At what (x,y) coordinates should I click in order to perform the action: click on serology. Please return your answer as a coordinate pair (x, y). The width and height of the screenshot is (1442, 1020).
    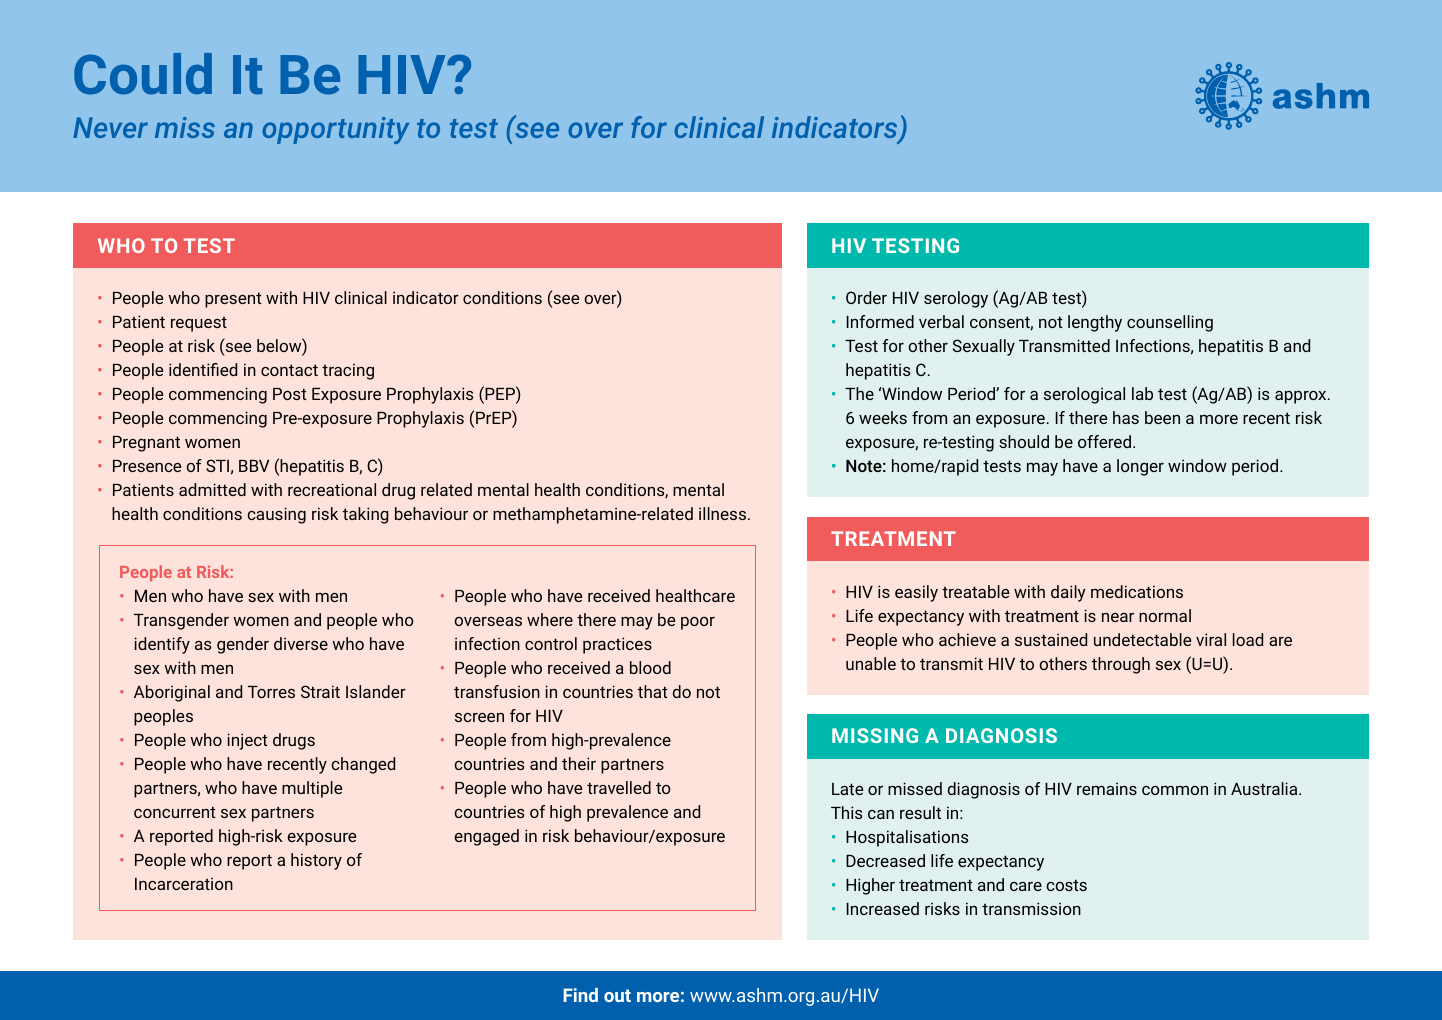
    Looking at the image, I should click on (956, 299).
